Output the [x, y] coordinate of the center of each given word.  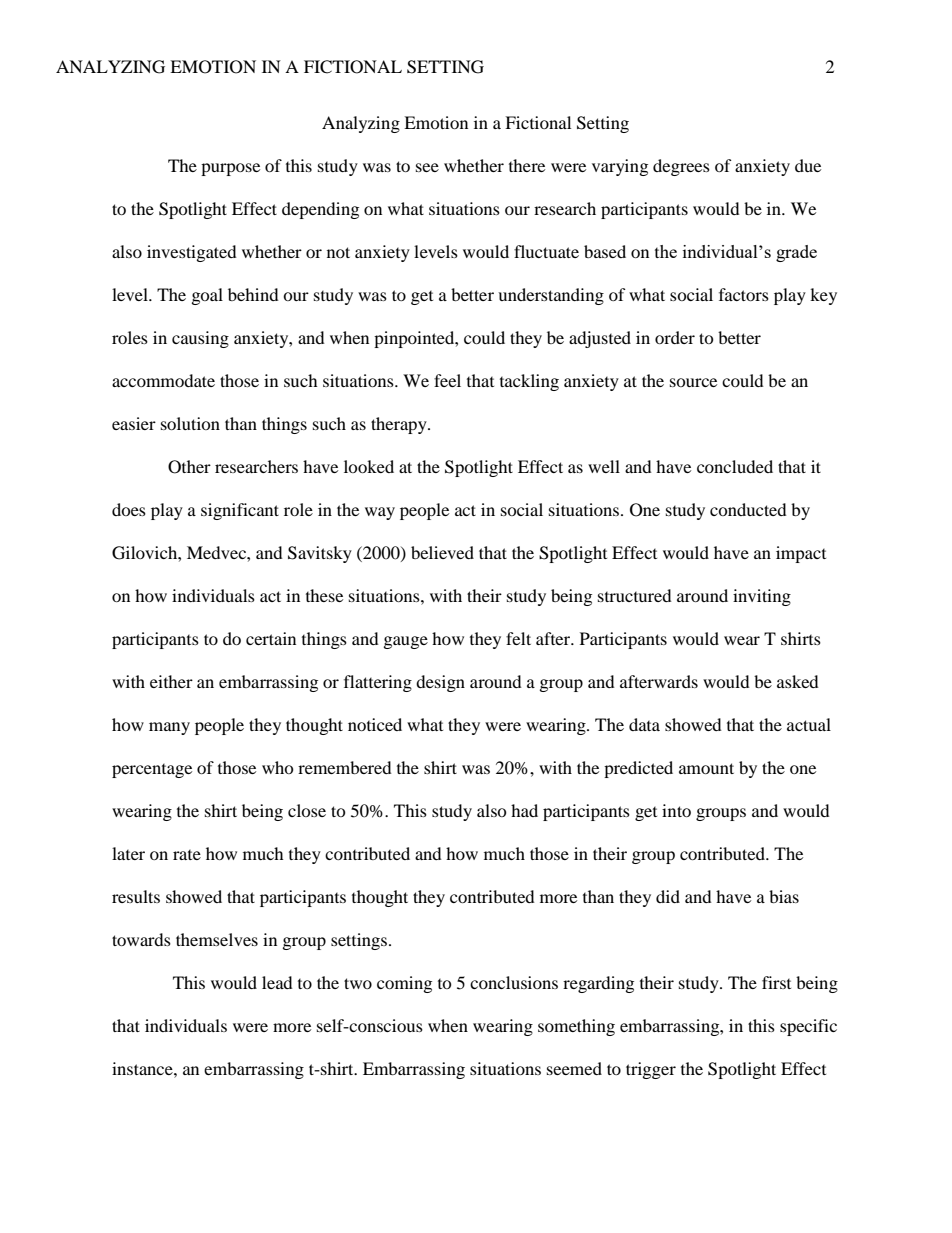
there [527, 165]
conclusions [514, 982]
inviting [762, 597]
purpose [230, 169]
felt [518, 638]
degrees [681, 167]
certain [271, 638]
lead [277, 982]
